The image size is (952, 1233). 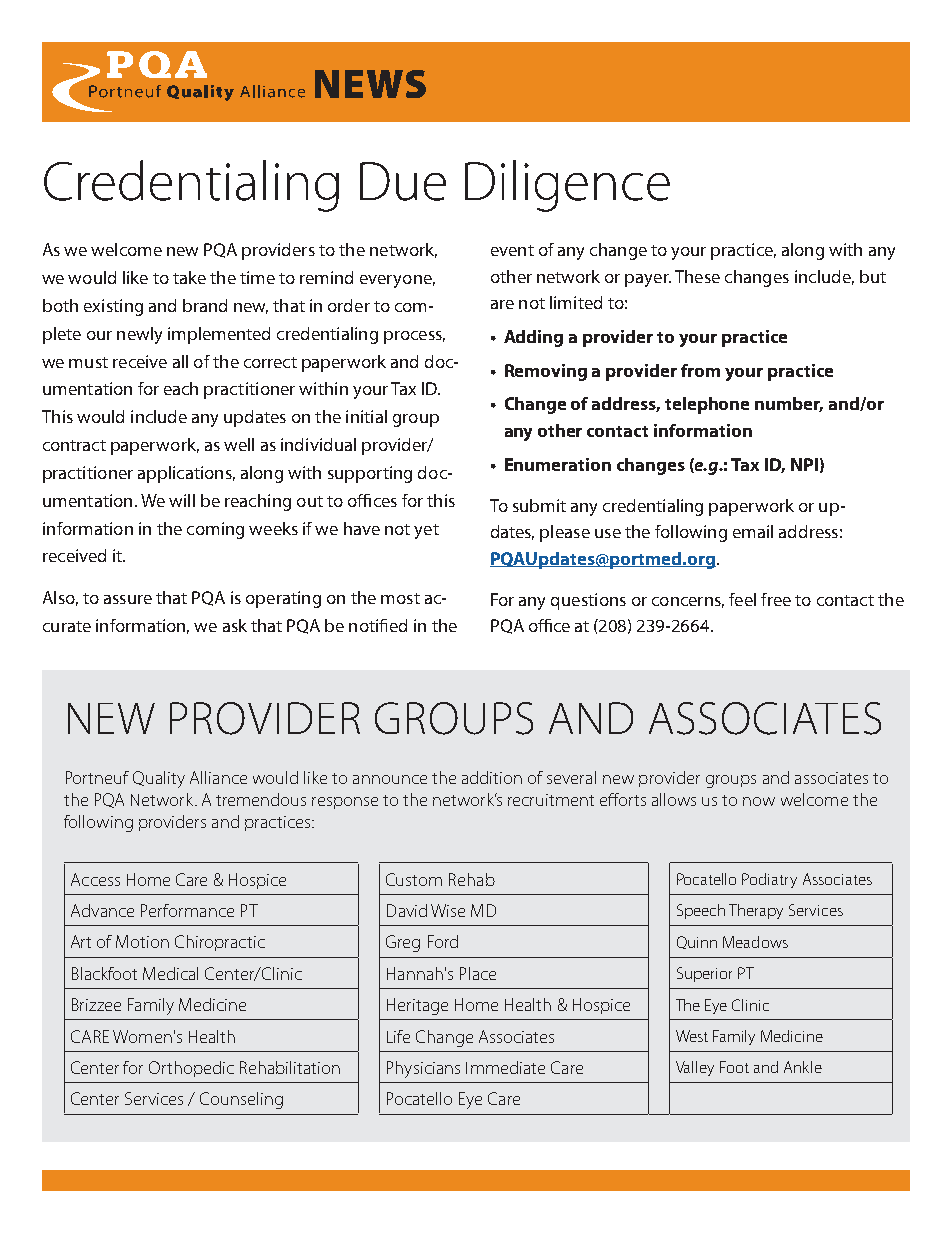 What do you see at coordinates (759, 801) in the page?
I see `now` at bounding box center [759, 801].
